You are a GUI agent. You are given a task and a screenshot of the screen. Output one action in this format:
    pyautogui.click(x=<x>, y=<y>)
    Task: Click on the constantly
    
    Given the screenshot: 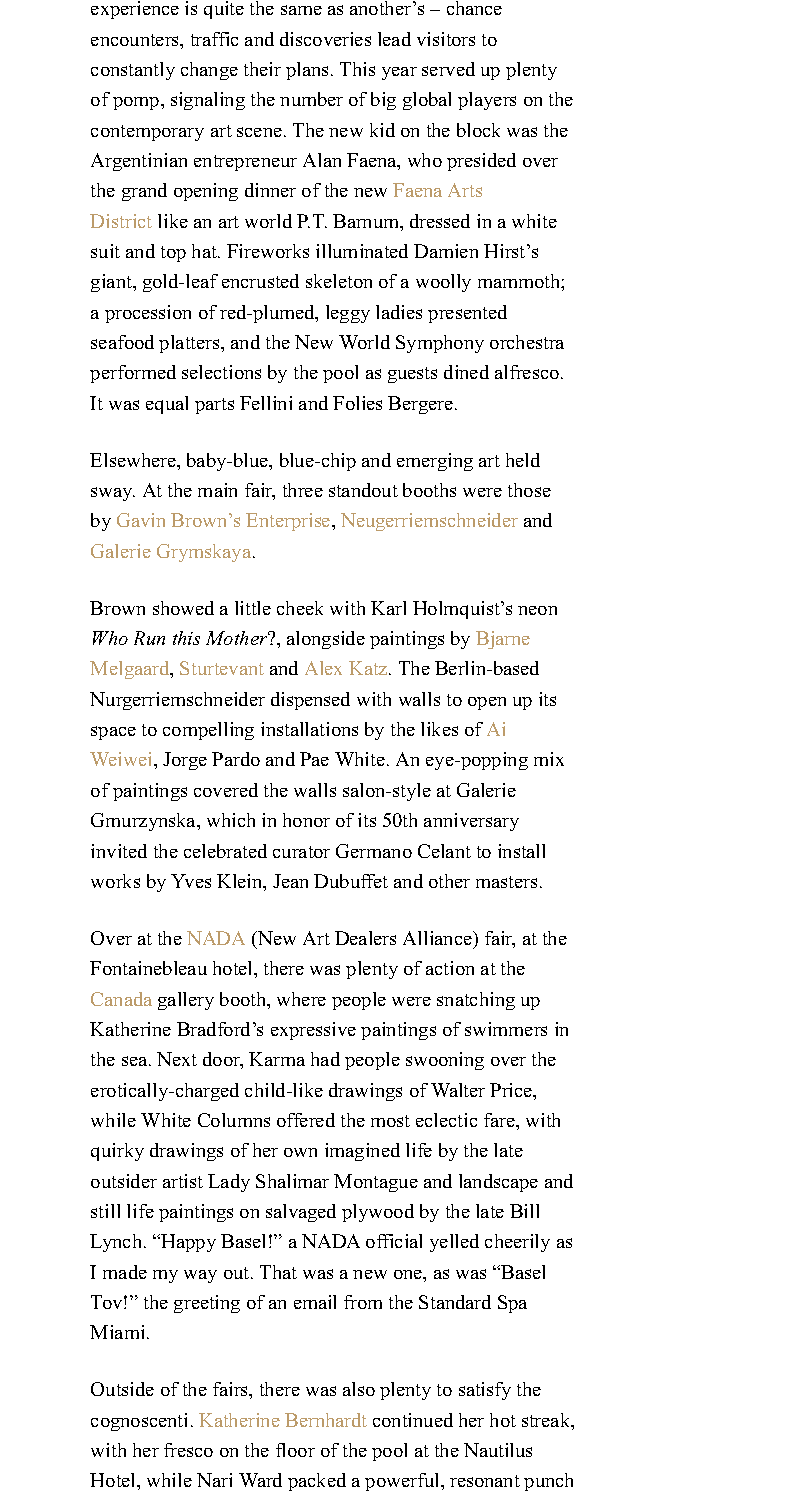 What is the action you would take?
    pyautogui.click(x=133, y=71)
